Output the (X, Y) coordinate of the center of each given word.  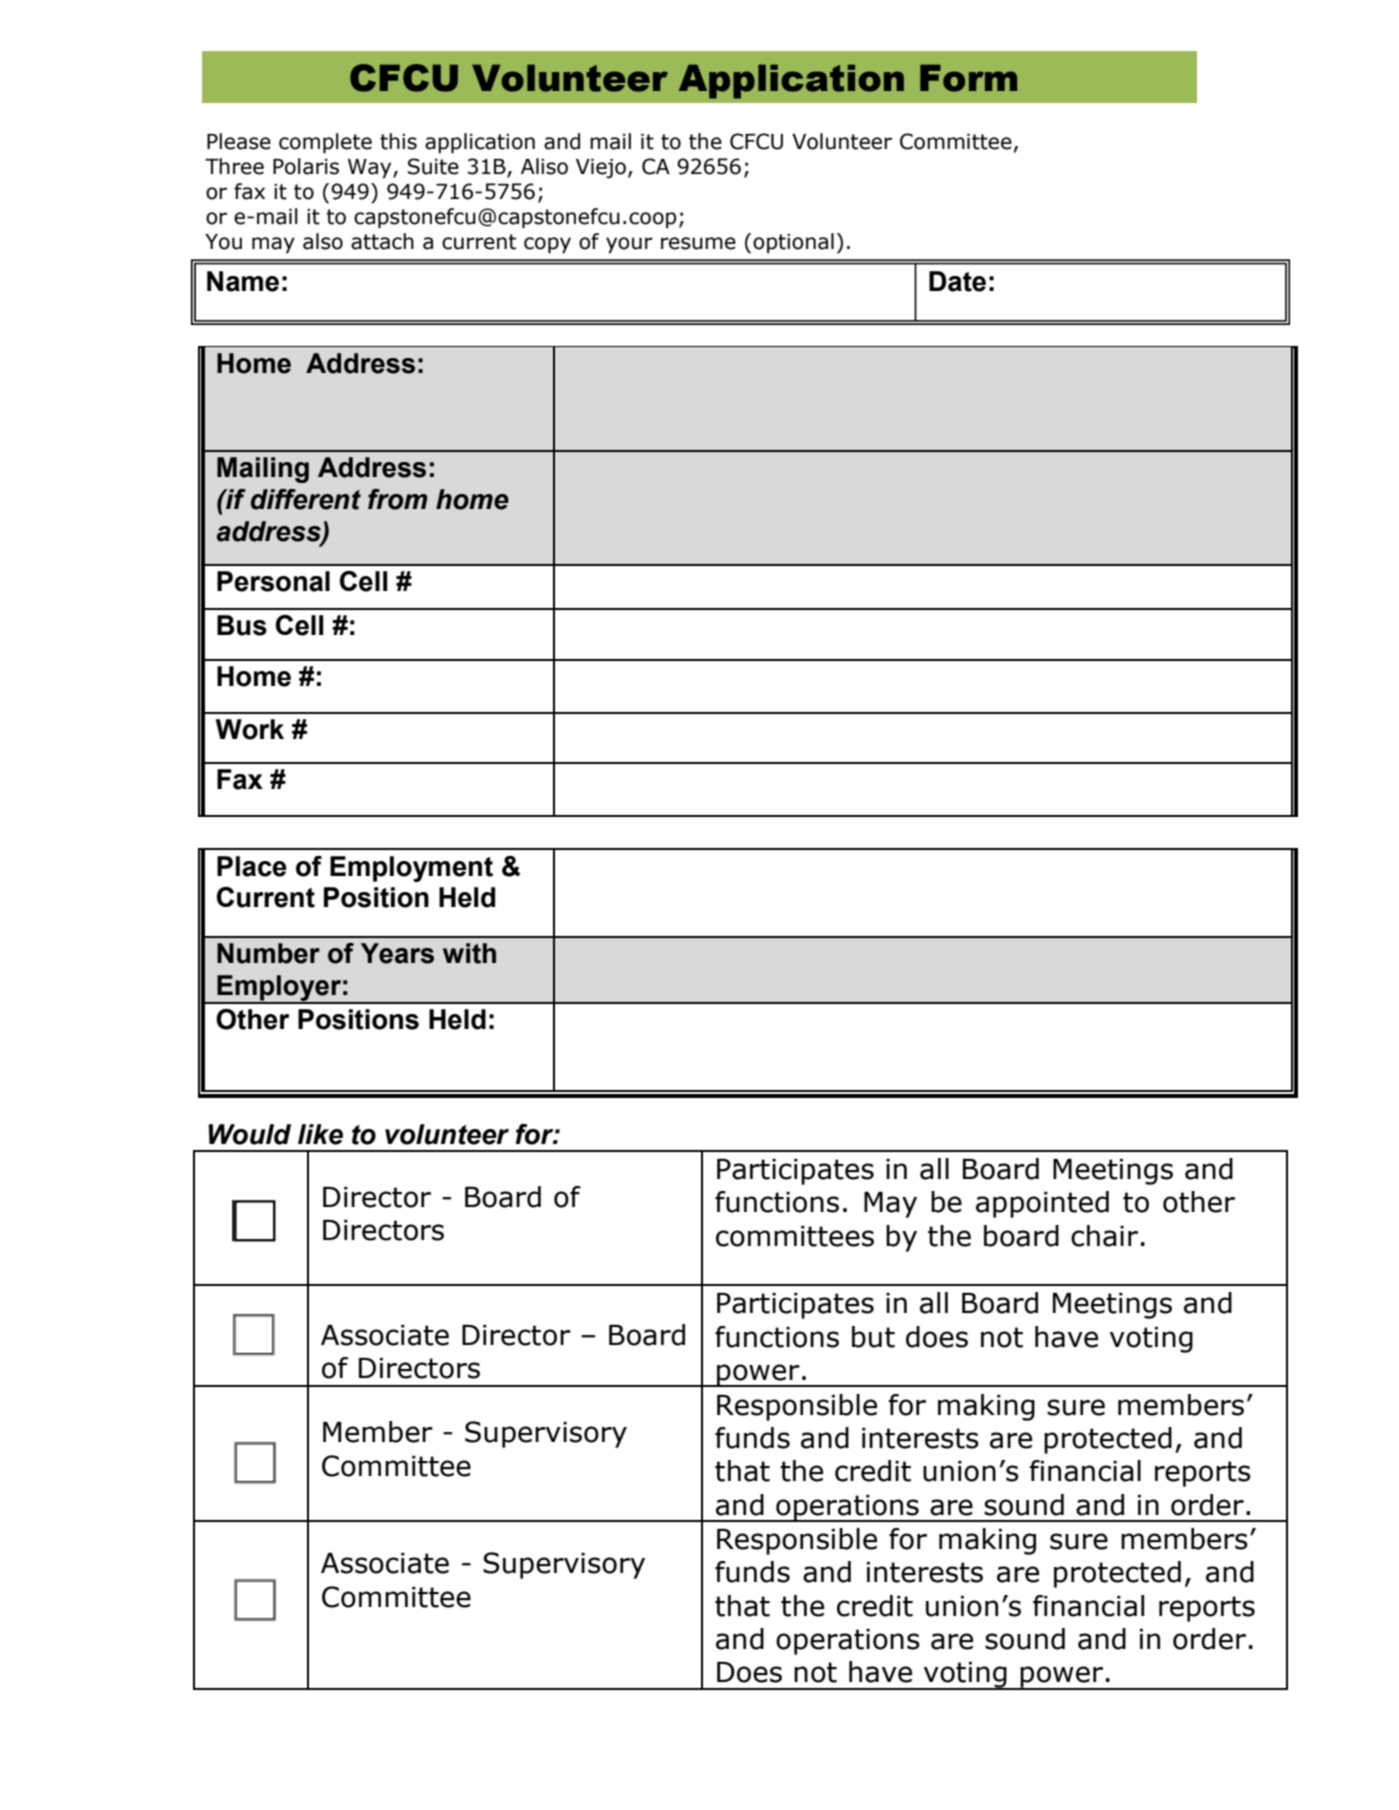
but (873, 1337)
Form (968, 78)
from (398, 499)
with (469, 953)
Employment (411, 869)
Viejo (601, 168)
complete (325, 143)
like (320, 1134)
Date (957, 281)
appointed (1042, 1204)
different (306, 499)
